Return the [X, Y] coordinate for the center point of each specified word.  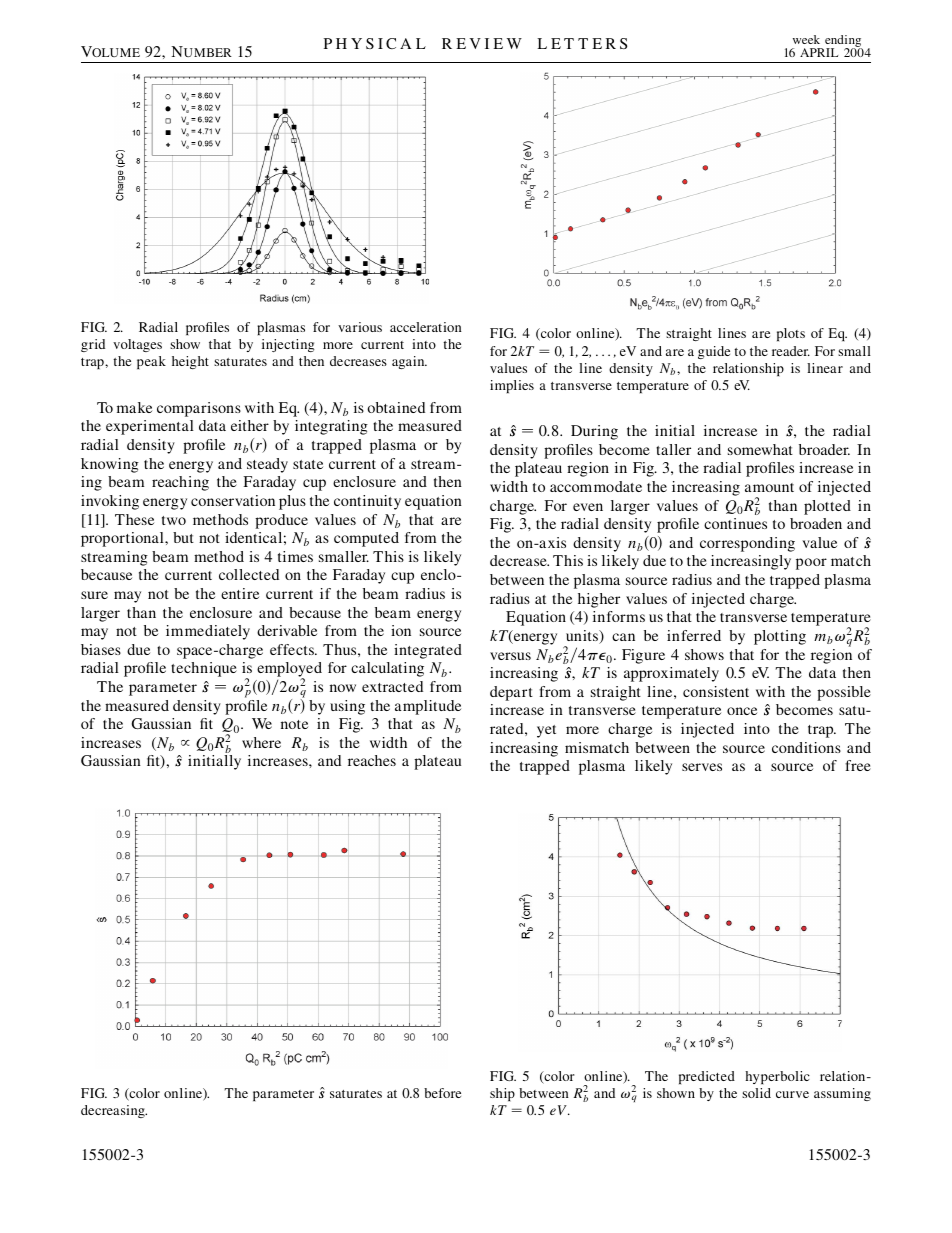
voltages [137, 345]
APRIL [819, 52]
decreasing [114, 1111]
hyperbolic [777, 1077]
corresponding [747, 544]
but [183, 537]
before [442, 1093]
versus [510, 656]
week [806, 39]
